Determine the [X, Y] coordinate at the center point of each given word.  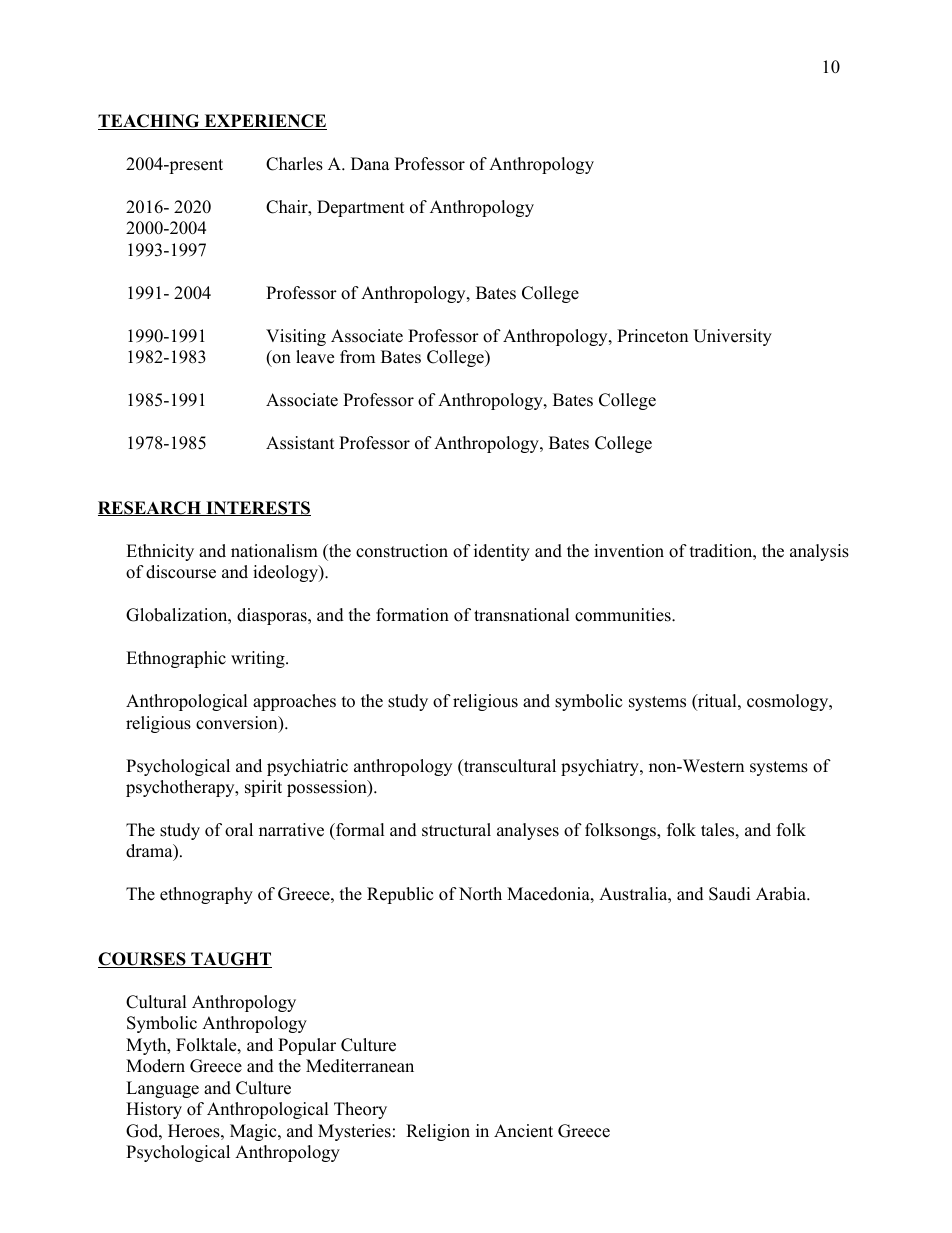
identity [502, 552]
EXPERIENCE [264, 122]
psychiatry [601, 767]
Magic [254, 1132]
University [732, 337]
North [480, 894]
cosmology [789, 702]
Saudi [729, 894]
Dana [370, 163]
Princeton [652, 336]
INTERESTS [257, 508]
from [357, 357]
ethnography [206, 895]
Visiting [296, 337]
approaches [294, 702]
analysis [819, 552]
